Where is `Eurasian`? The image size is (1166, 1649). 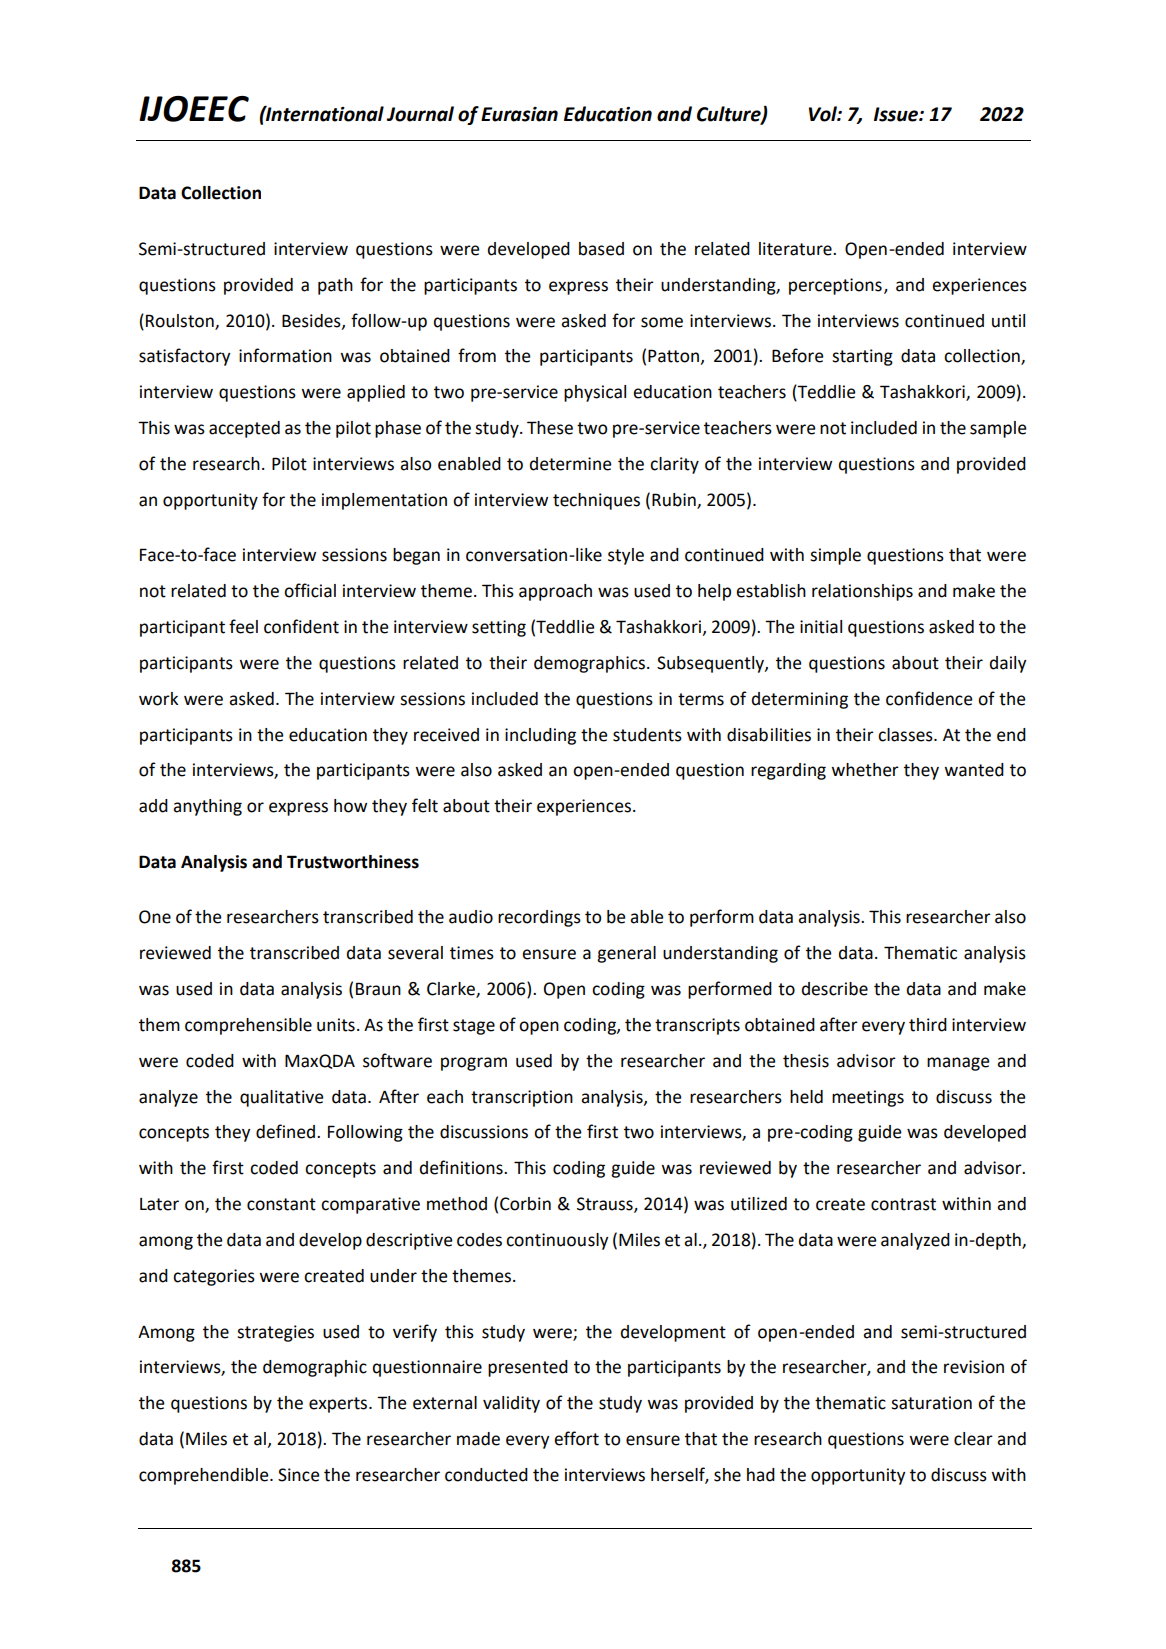
Eurasian is located at coordinates (519, 114).
